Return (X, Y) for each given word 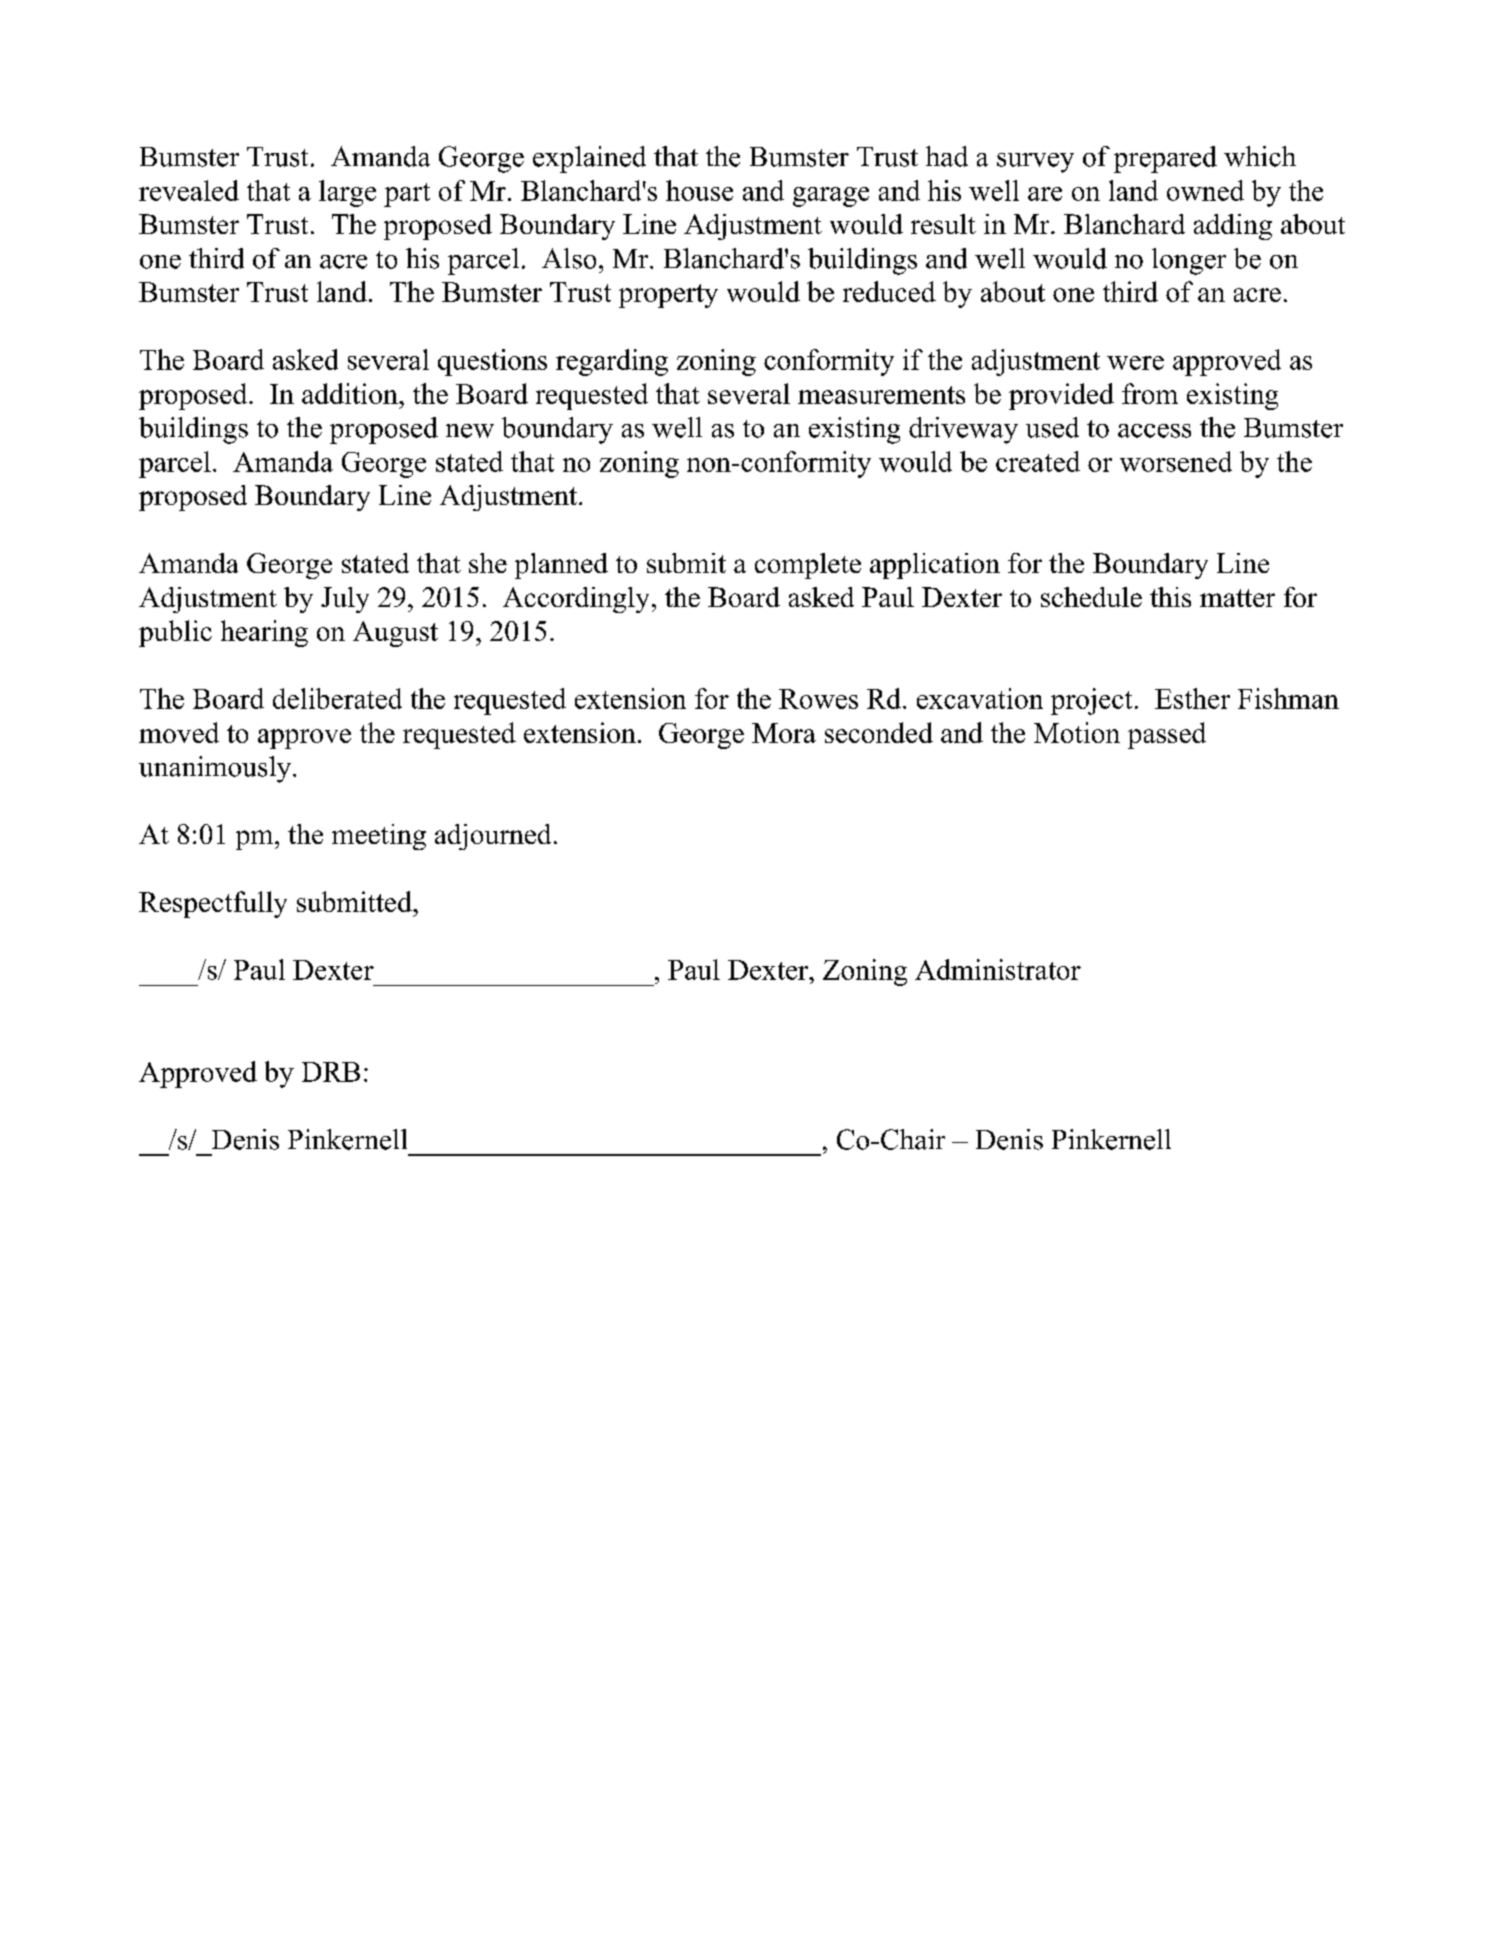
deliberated (337, 698)
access (1154, 431)
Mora (784, 733)
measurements (881, 395)
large (347, 193)
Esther (1192, 698)
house (699, 190)
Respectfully (213, 904)
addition (351, 393)
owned (1205, 190)
